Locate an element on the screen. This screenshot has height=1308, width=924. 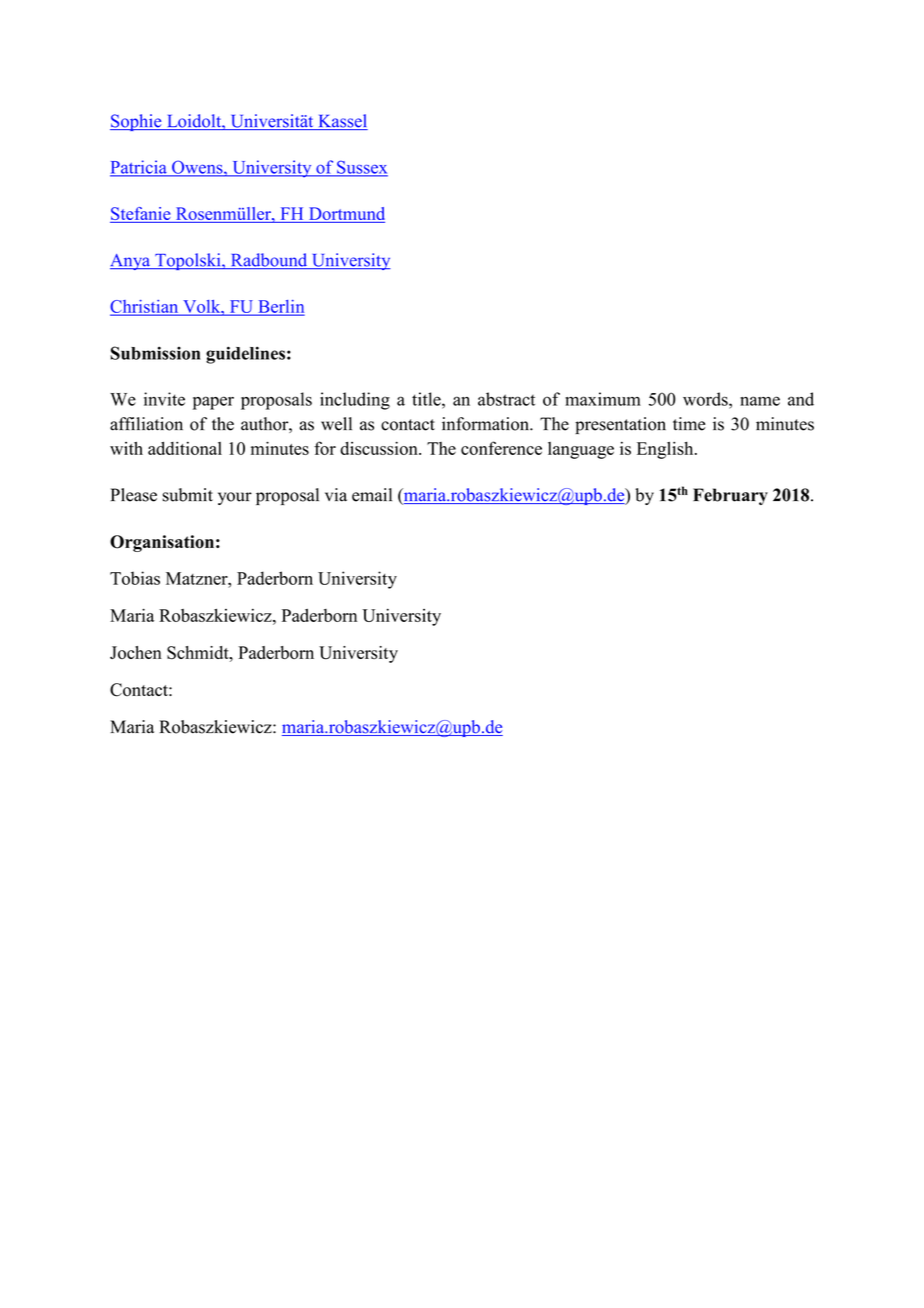
Kassel is located at coordinates (342, 122).
